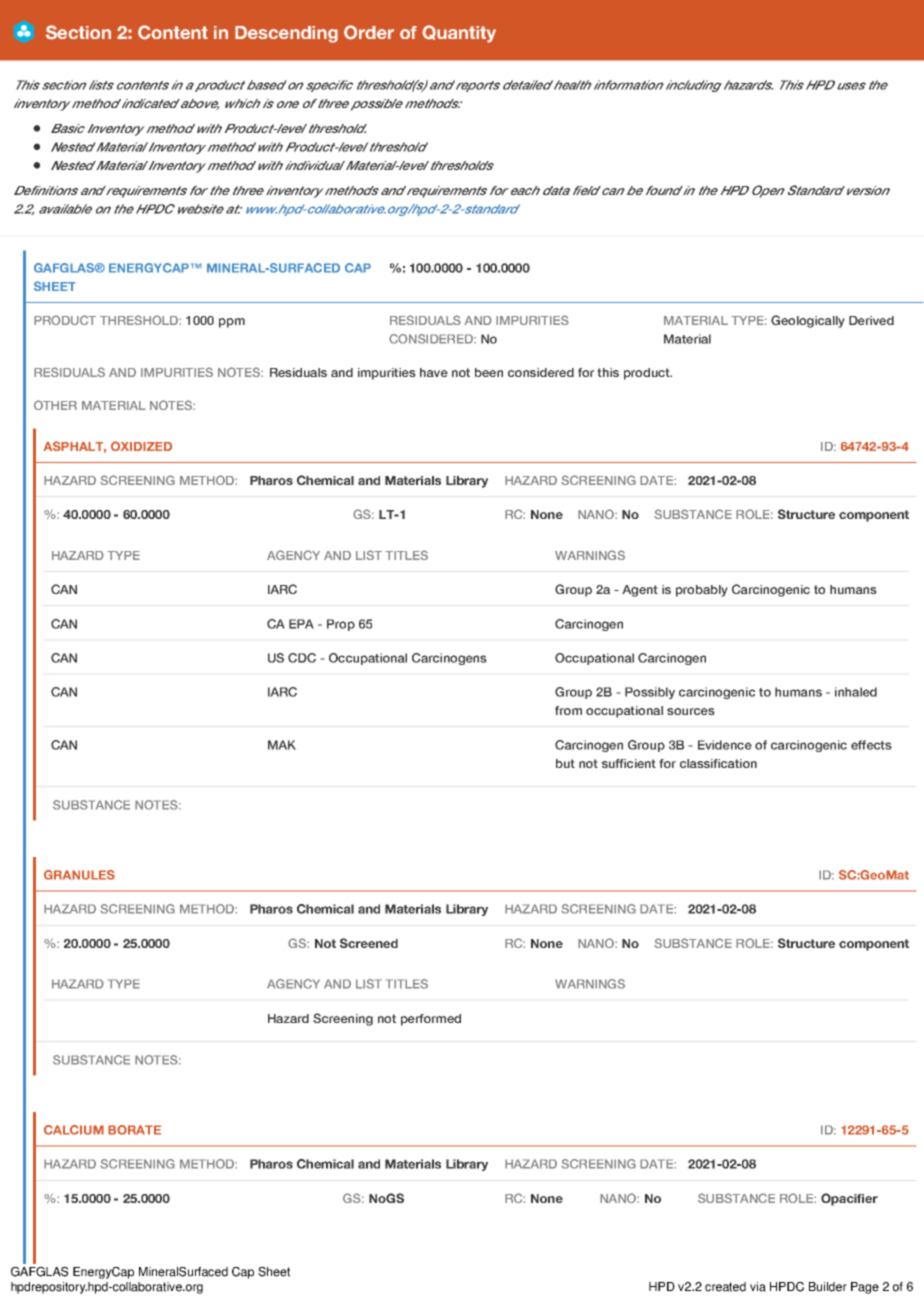 This page has height=1308, width=924. Describe the element at coordinates (302, 658) in the page. I see `CDC` at that location.
